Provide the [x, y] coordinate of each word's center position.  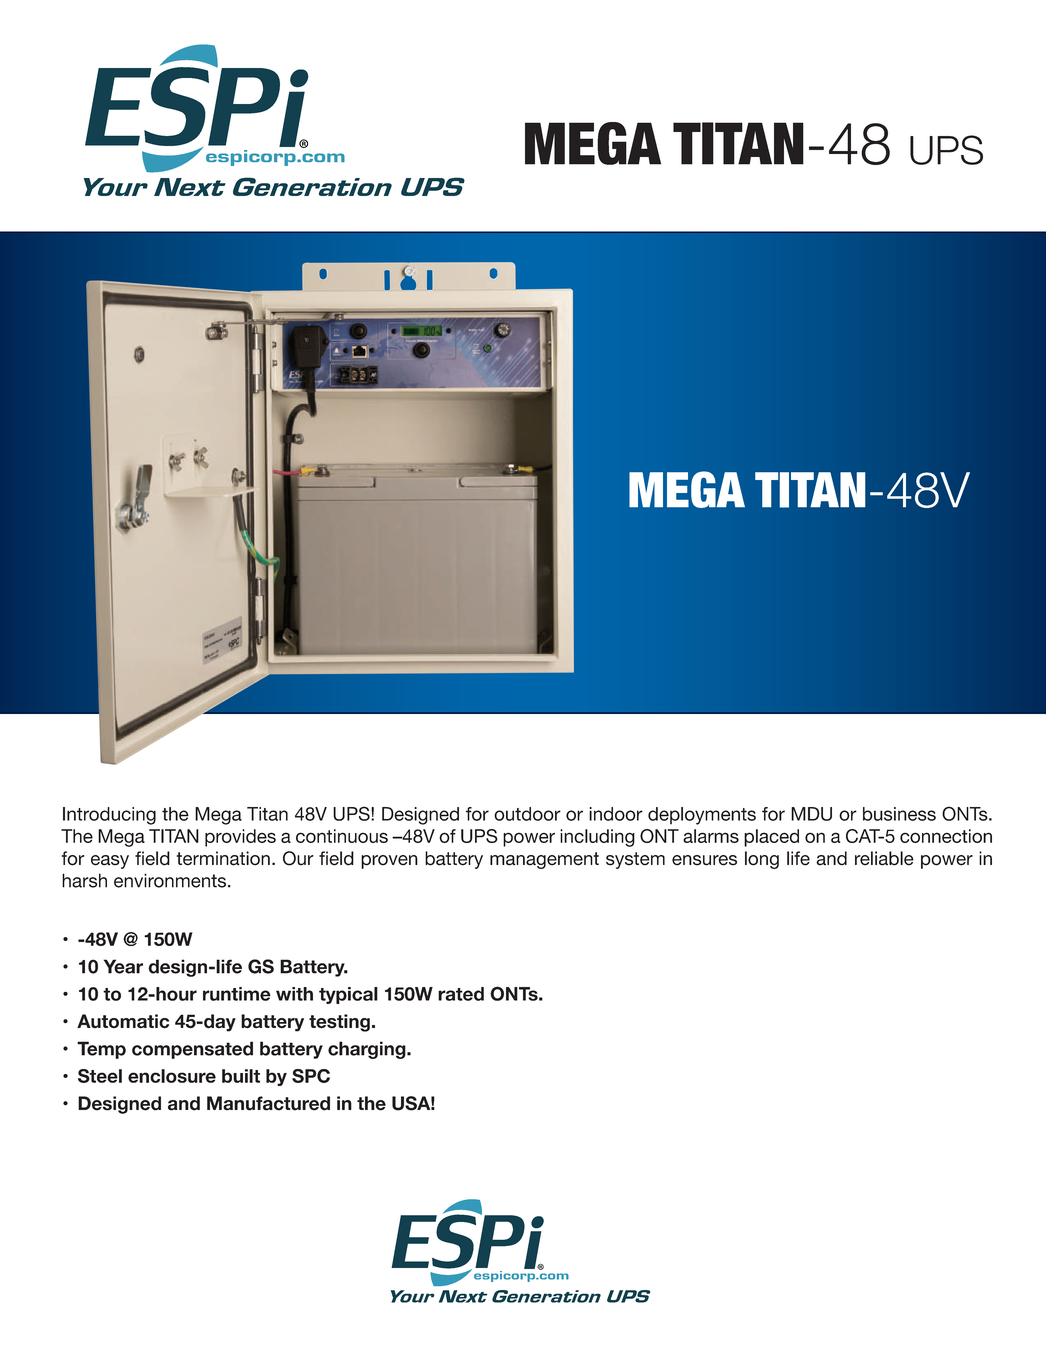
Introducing [109, 816]
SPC [311, 1076]
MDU [811, 814]
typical [348, 995]
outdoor [527, 814]
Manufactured [268, 1103]
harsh [84, 880]
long [762, 860]
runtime [237, 994]
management [544, 860]
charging [368, 1050]
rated [461, 994]
